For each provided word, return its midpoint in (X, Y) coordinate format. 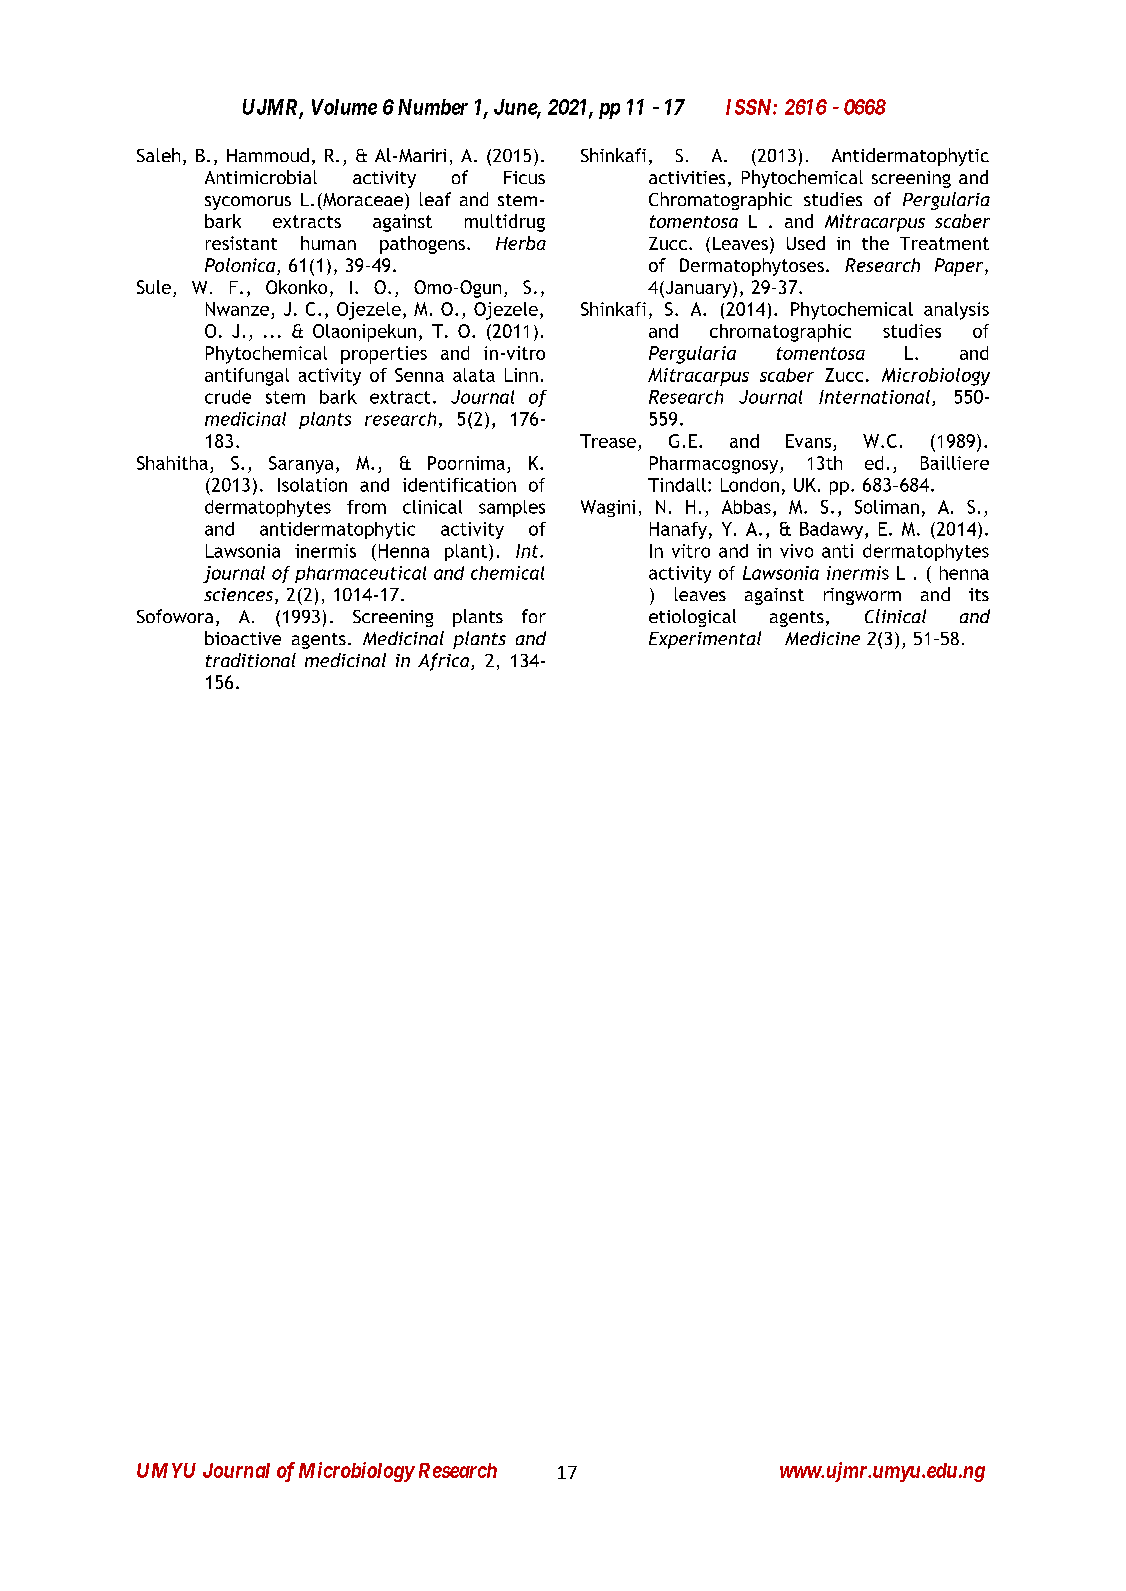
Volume (344, 107)
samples (512, 508)
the (875, 243)
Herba (521, 243)
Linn (521, 375)
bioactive (243, 638)
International (874, 397)
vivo (796, 551)
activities (687, 177)
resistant (241, 243)
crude (228, 397)
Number (433, 107)
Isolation (312, 485)
